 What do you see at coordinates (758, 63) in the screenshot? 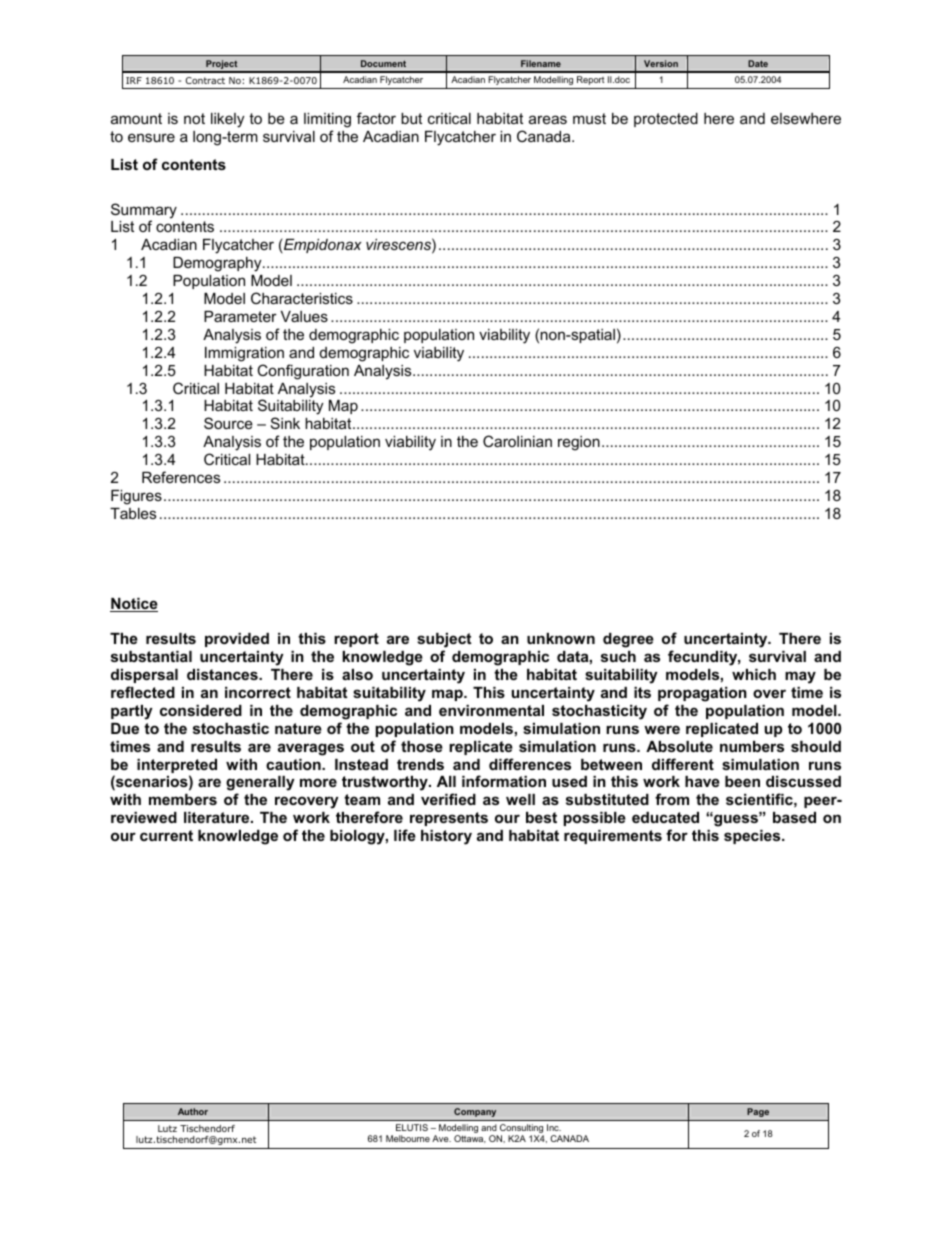
I see `Date` at bounding box center [758, 63].
